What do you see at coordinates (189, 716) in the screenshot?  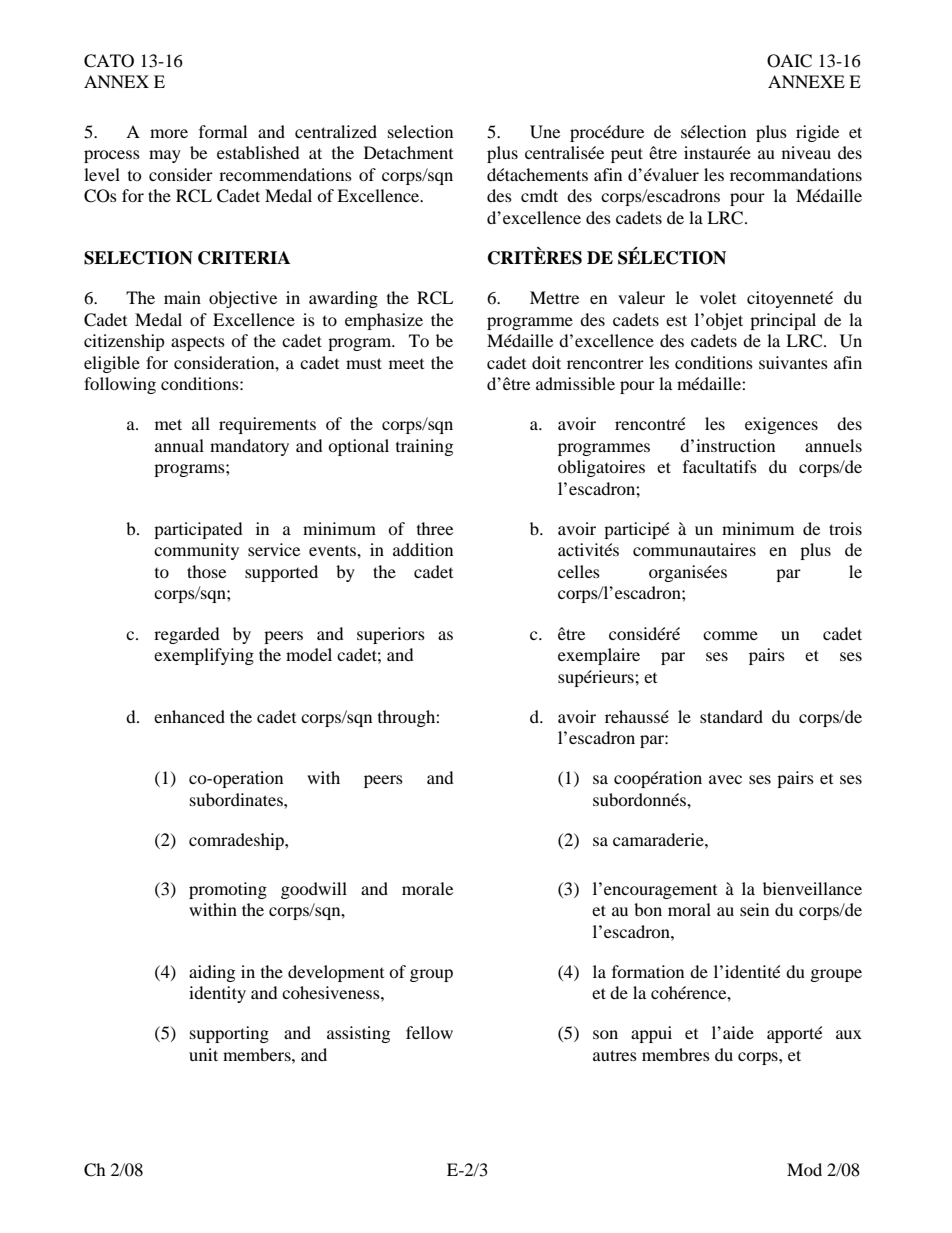 I see `enhanced` at bounding box center [189, 716].
